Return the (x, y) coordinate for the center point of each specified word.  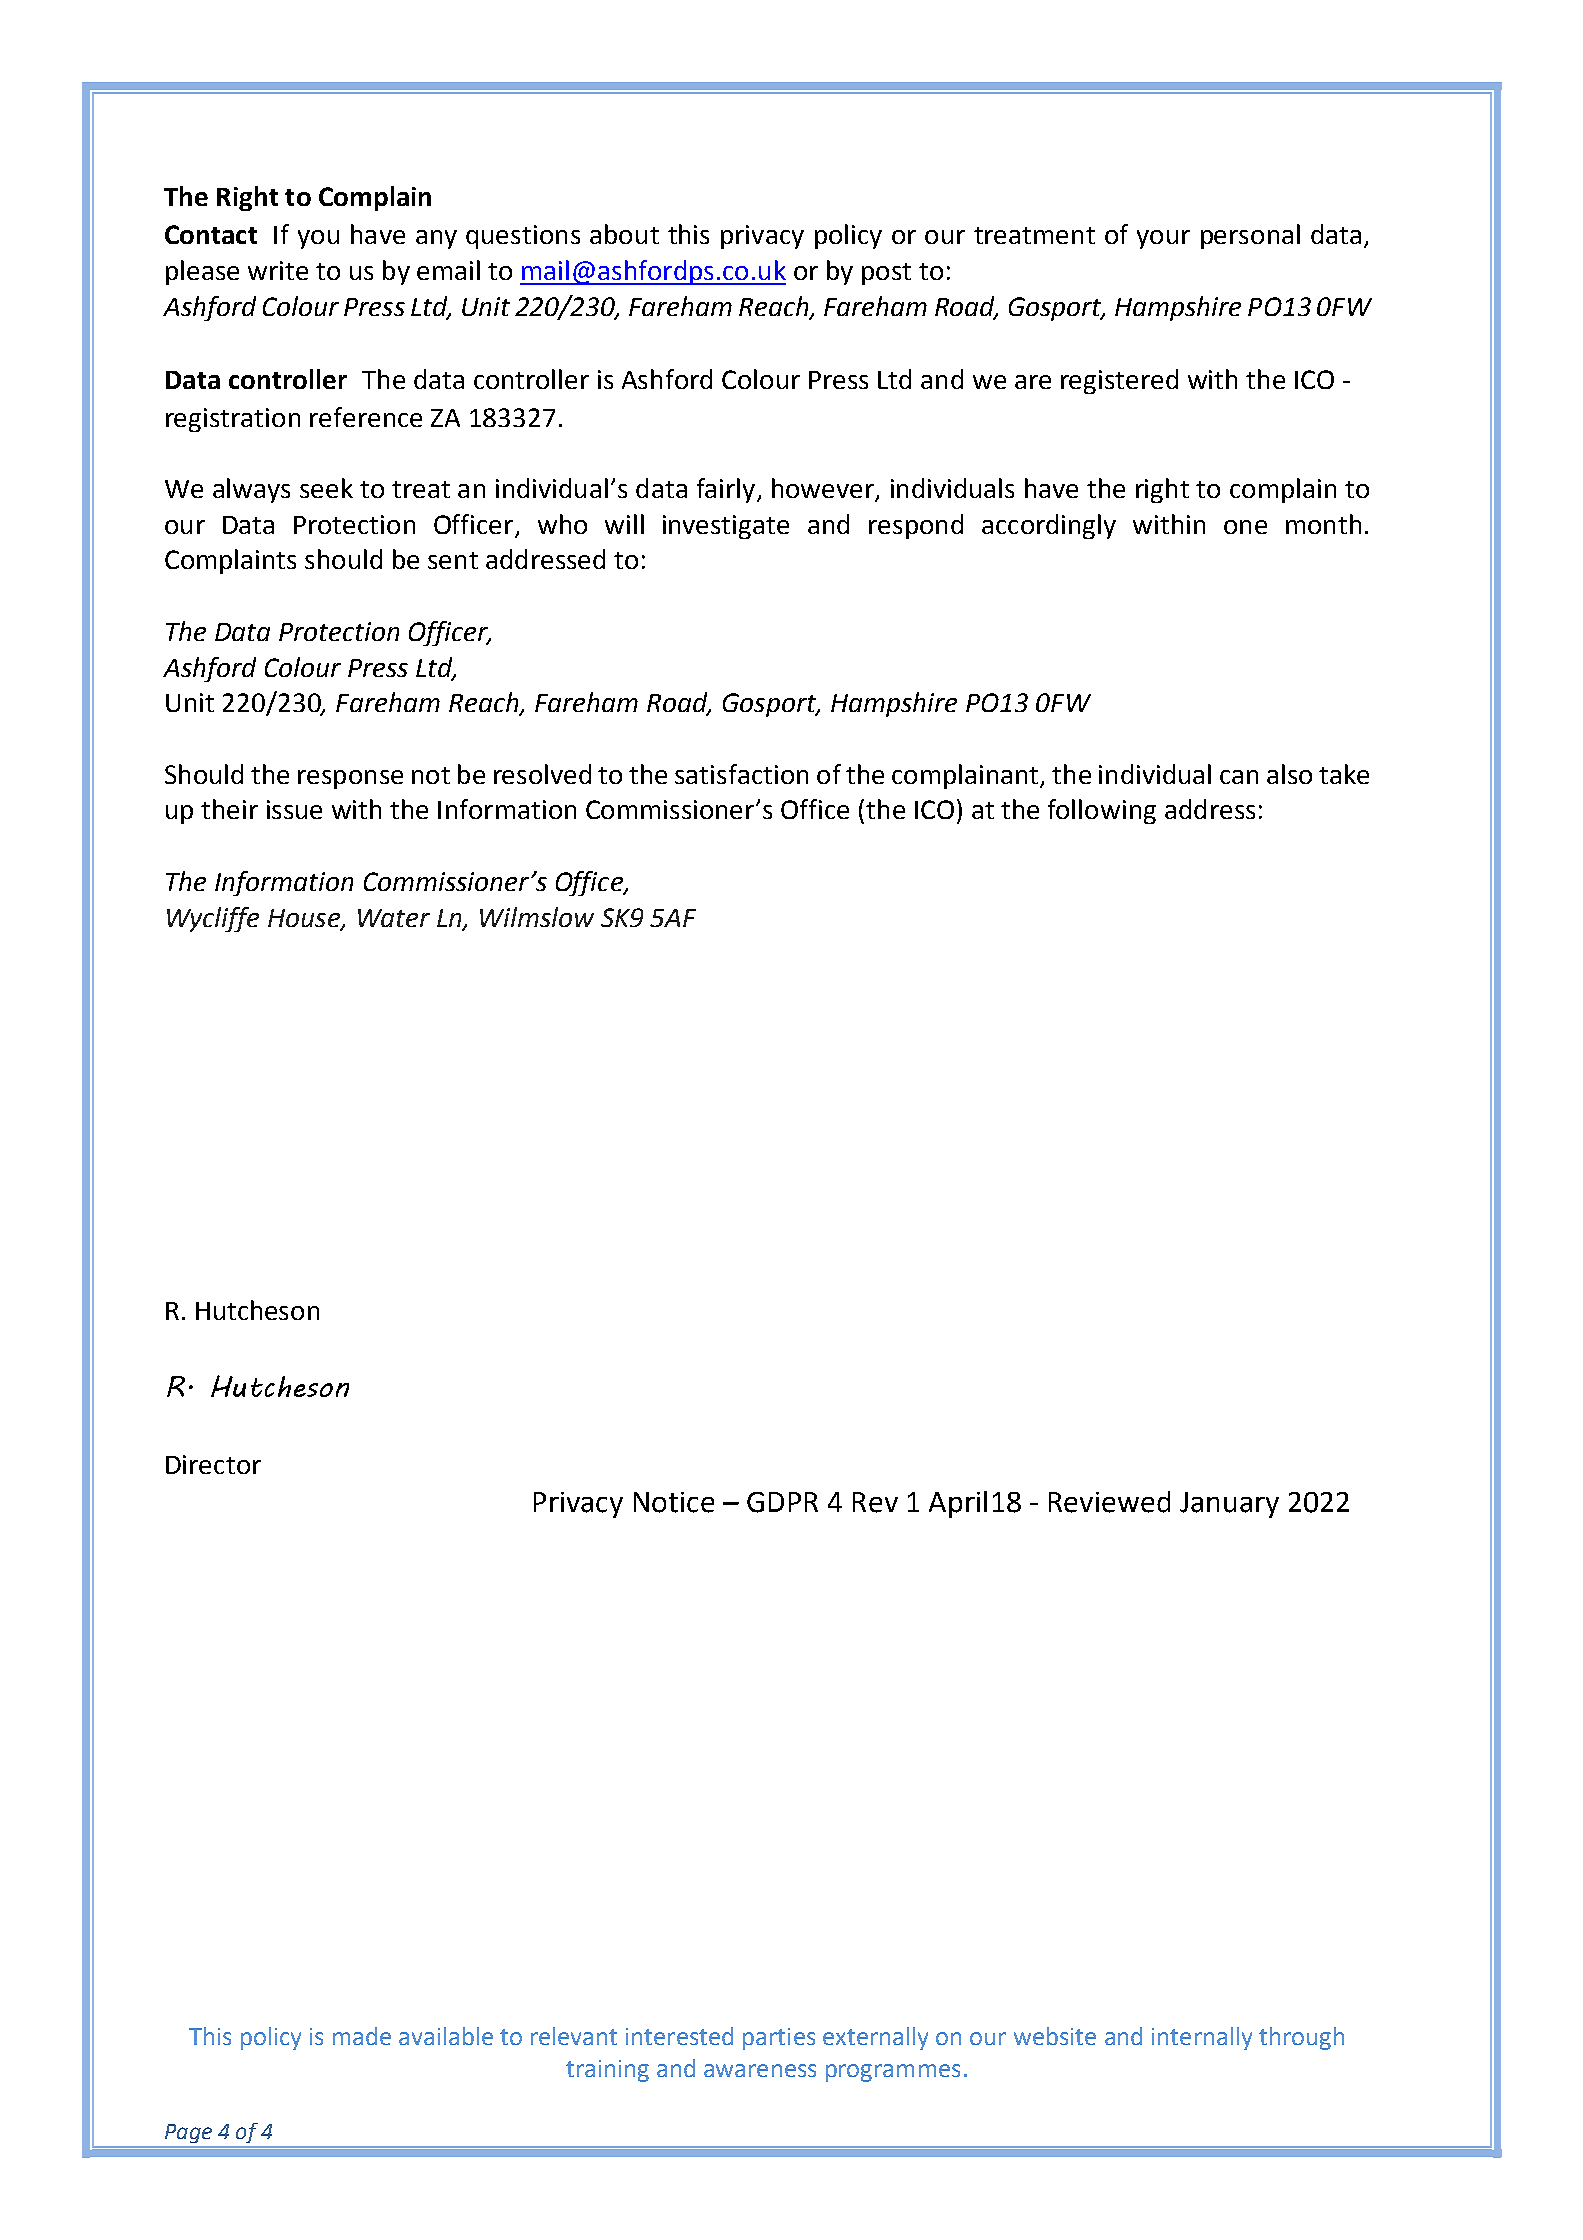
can (1239, 777)
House (305, 919)
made (362, 2036)
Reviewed (1109, 1502)
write (278, 270)
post (886, 274)
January (1229, 1505)
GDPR (782, 1502)
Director (213, 1464)
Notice (674, 1502)
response (350, 779)
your (1163, 239)
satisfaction (741, 774)
